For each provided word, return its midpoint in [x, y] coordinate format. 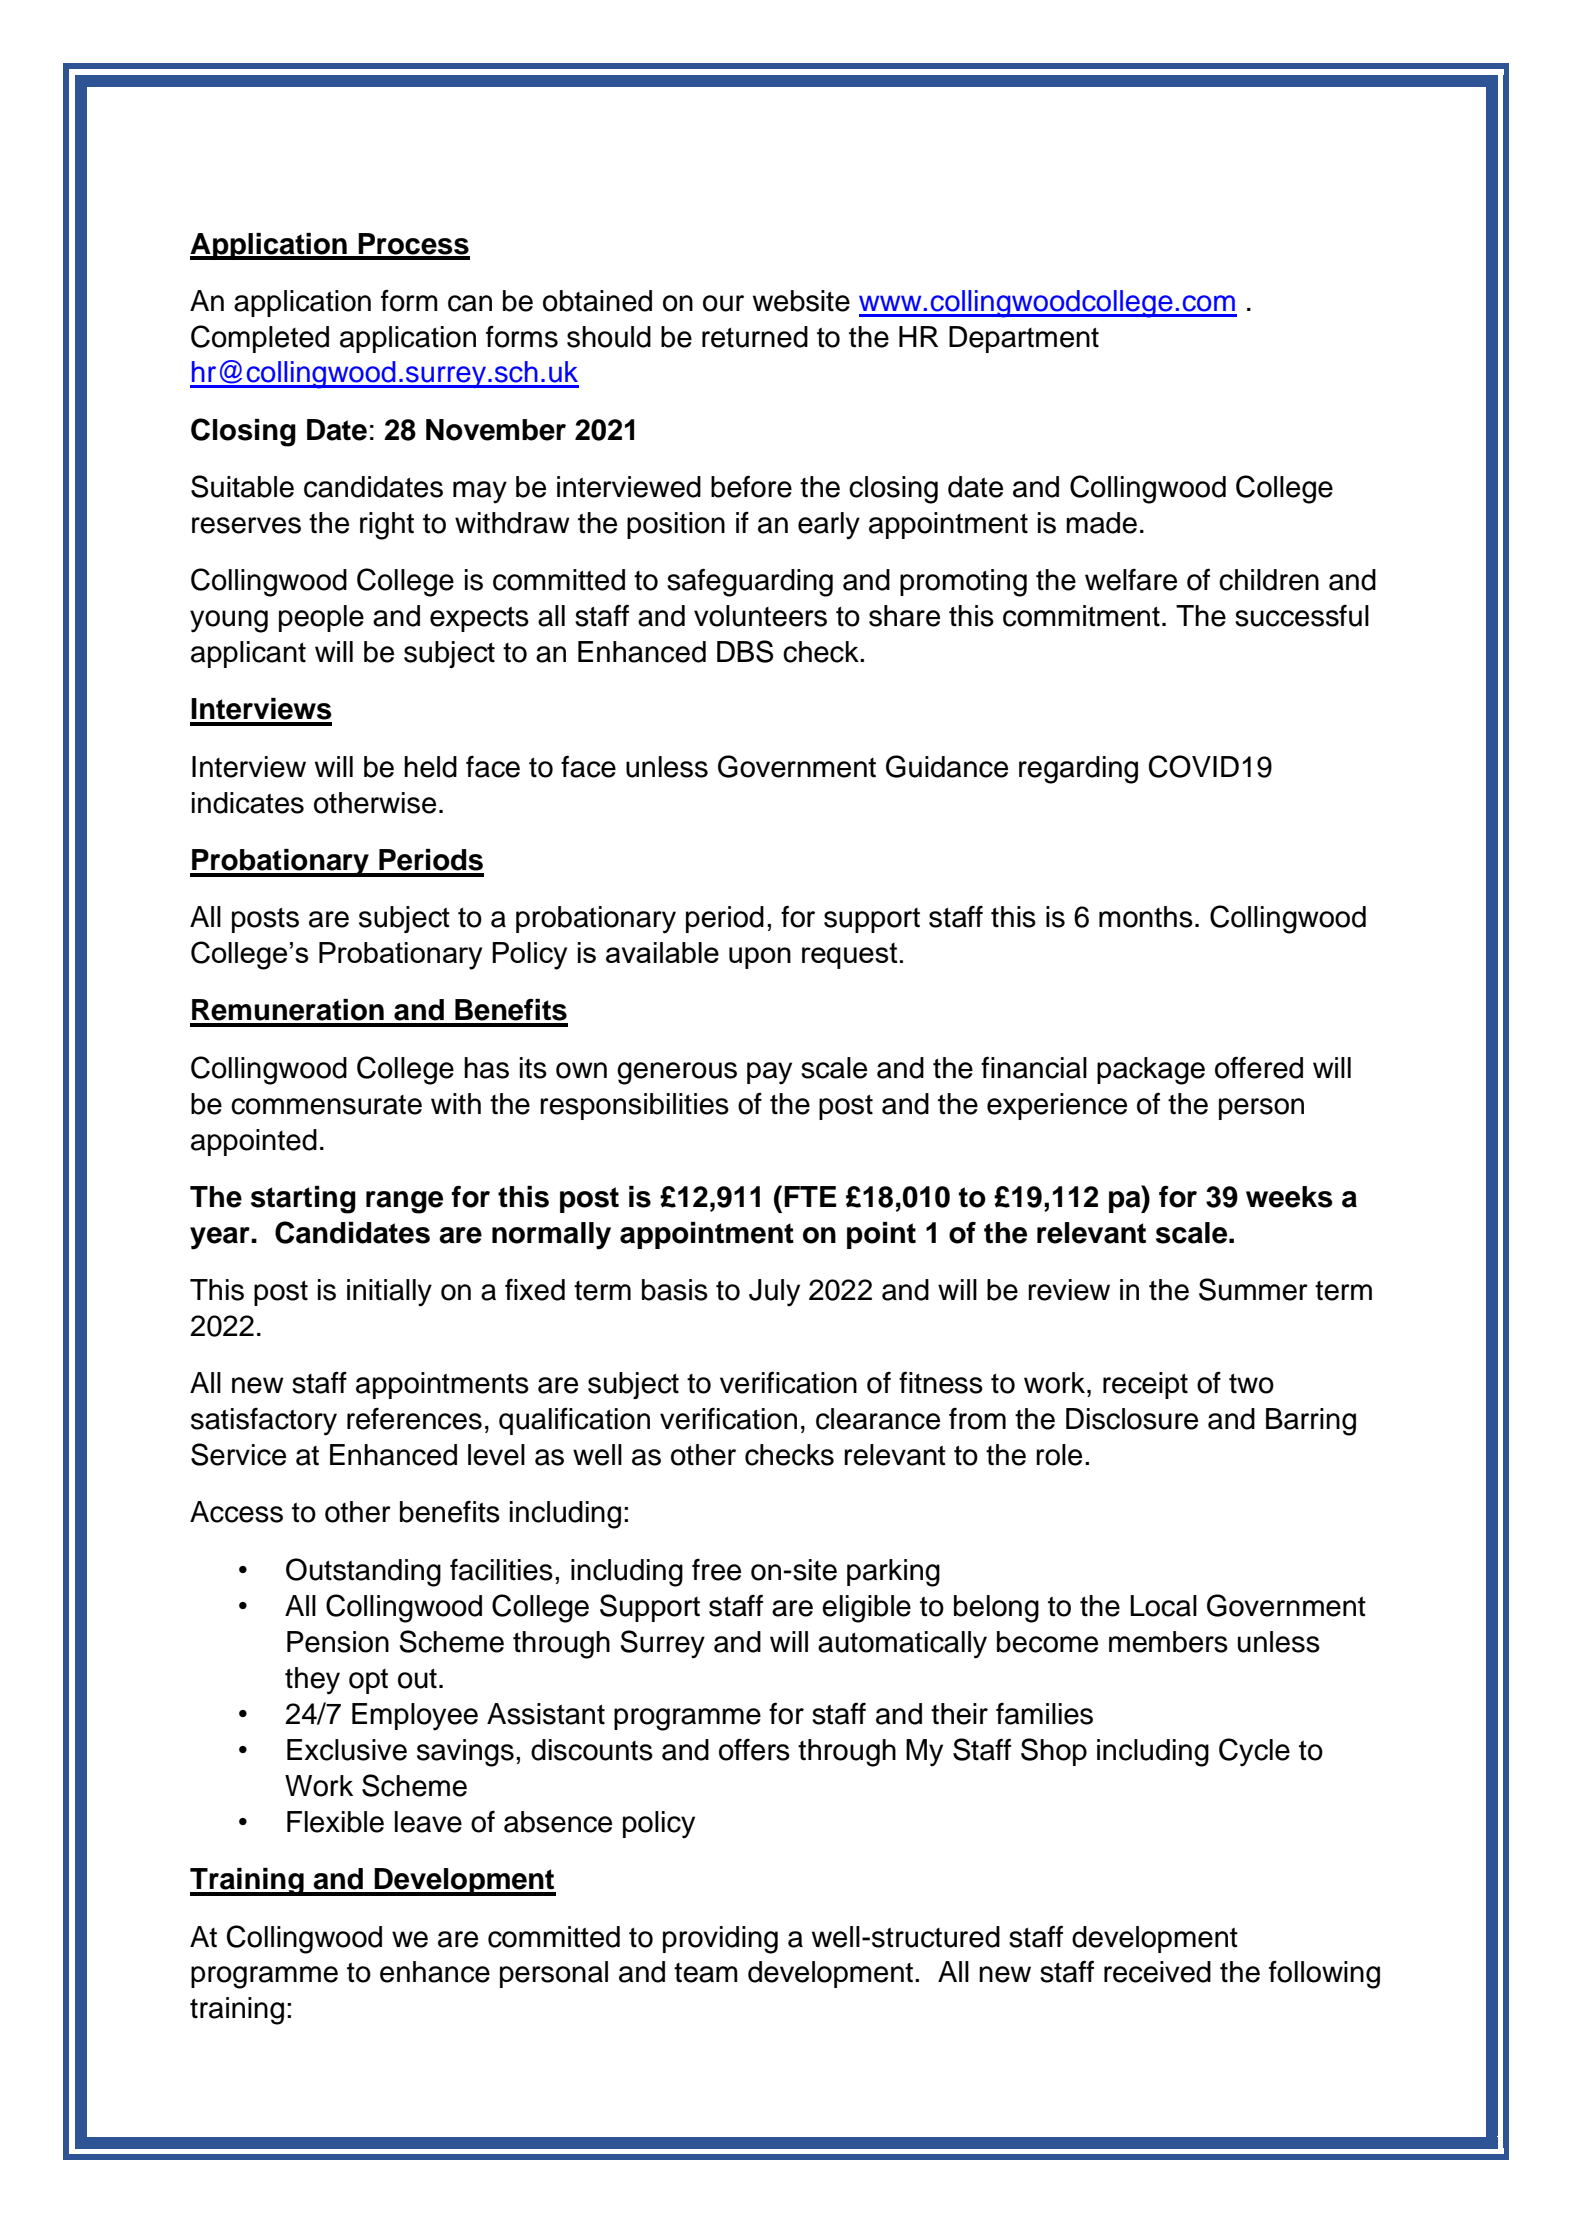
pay [769, 1073]
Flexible [335, 1822]
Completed [260, 339]
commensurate [326, 1105]
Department [1024, 339]
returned [755, 337]
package [1151, 1071]
